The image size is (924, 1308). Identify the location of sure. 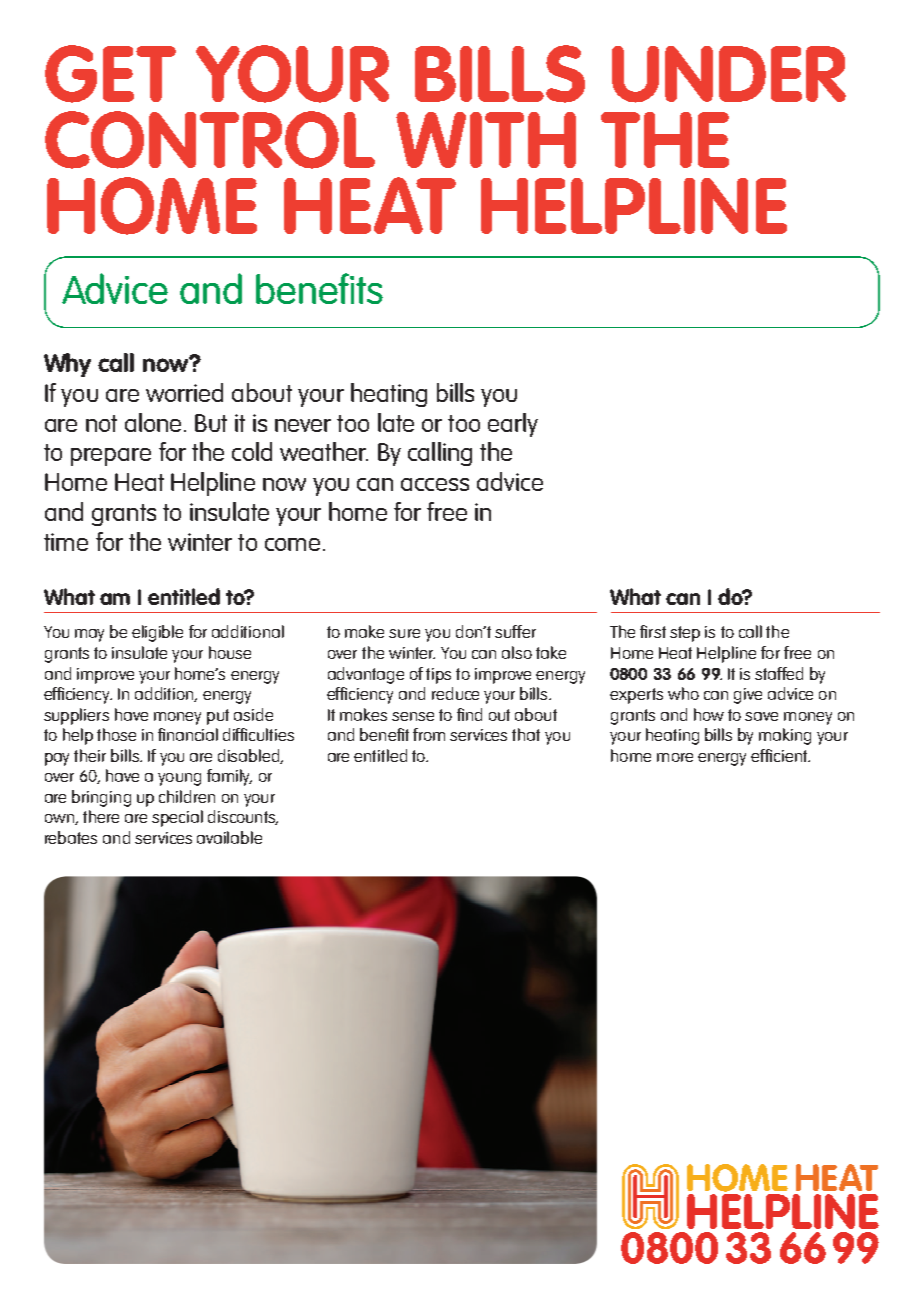
(404, 633).
